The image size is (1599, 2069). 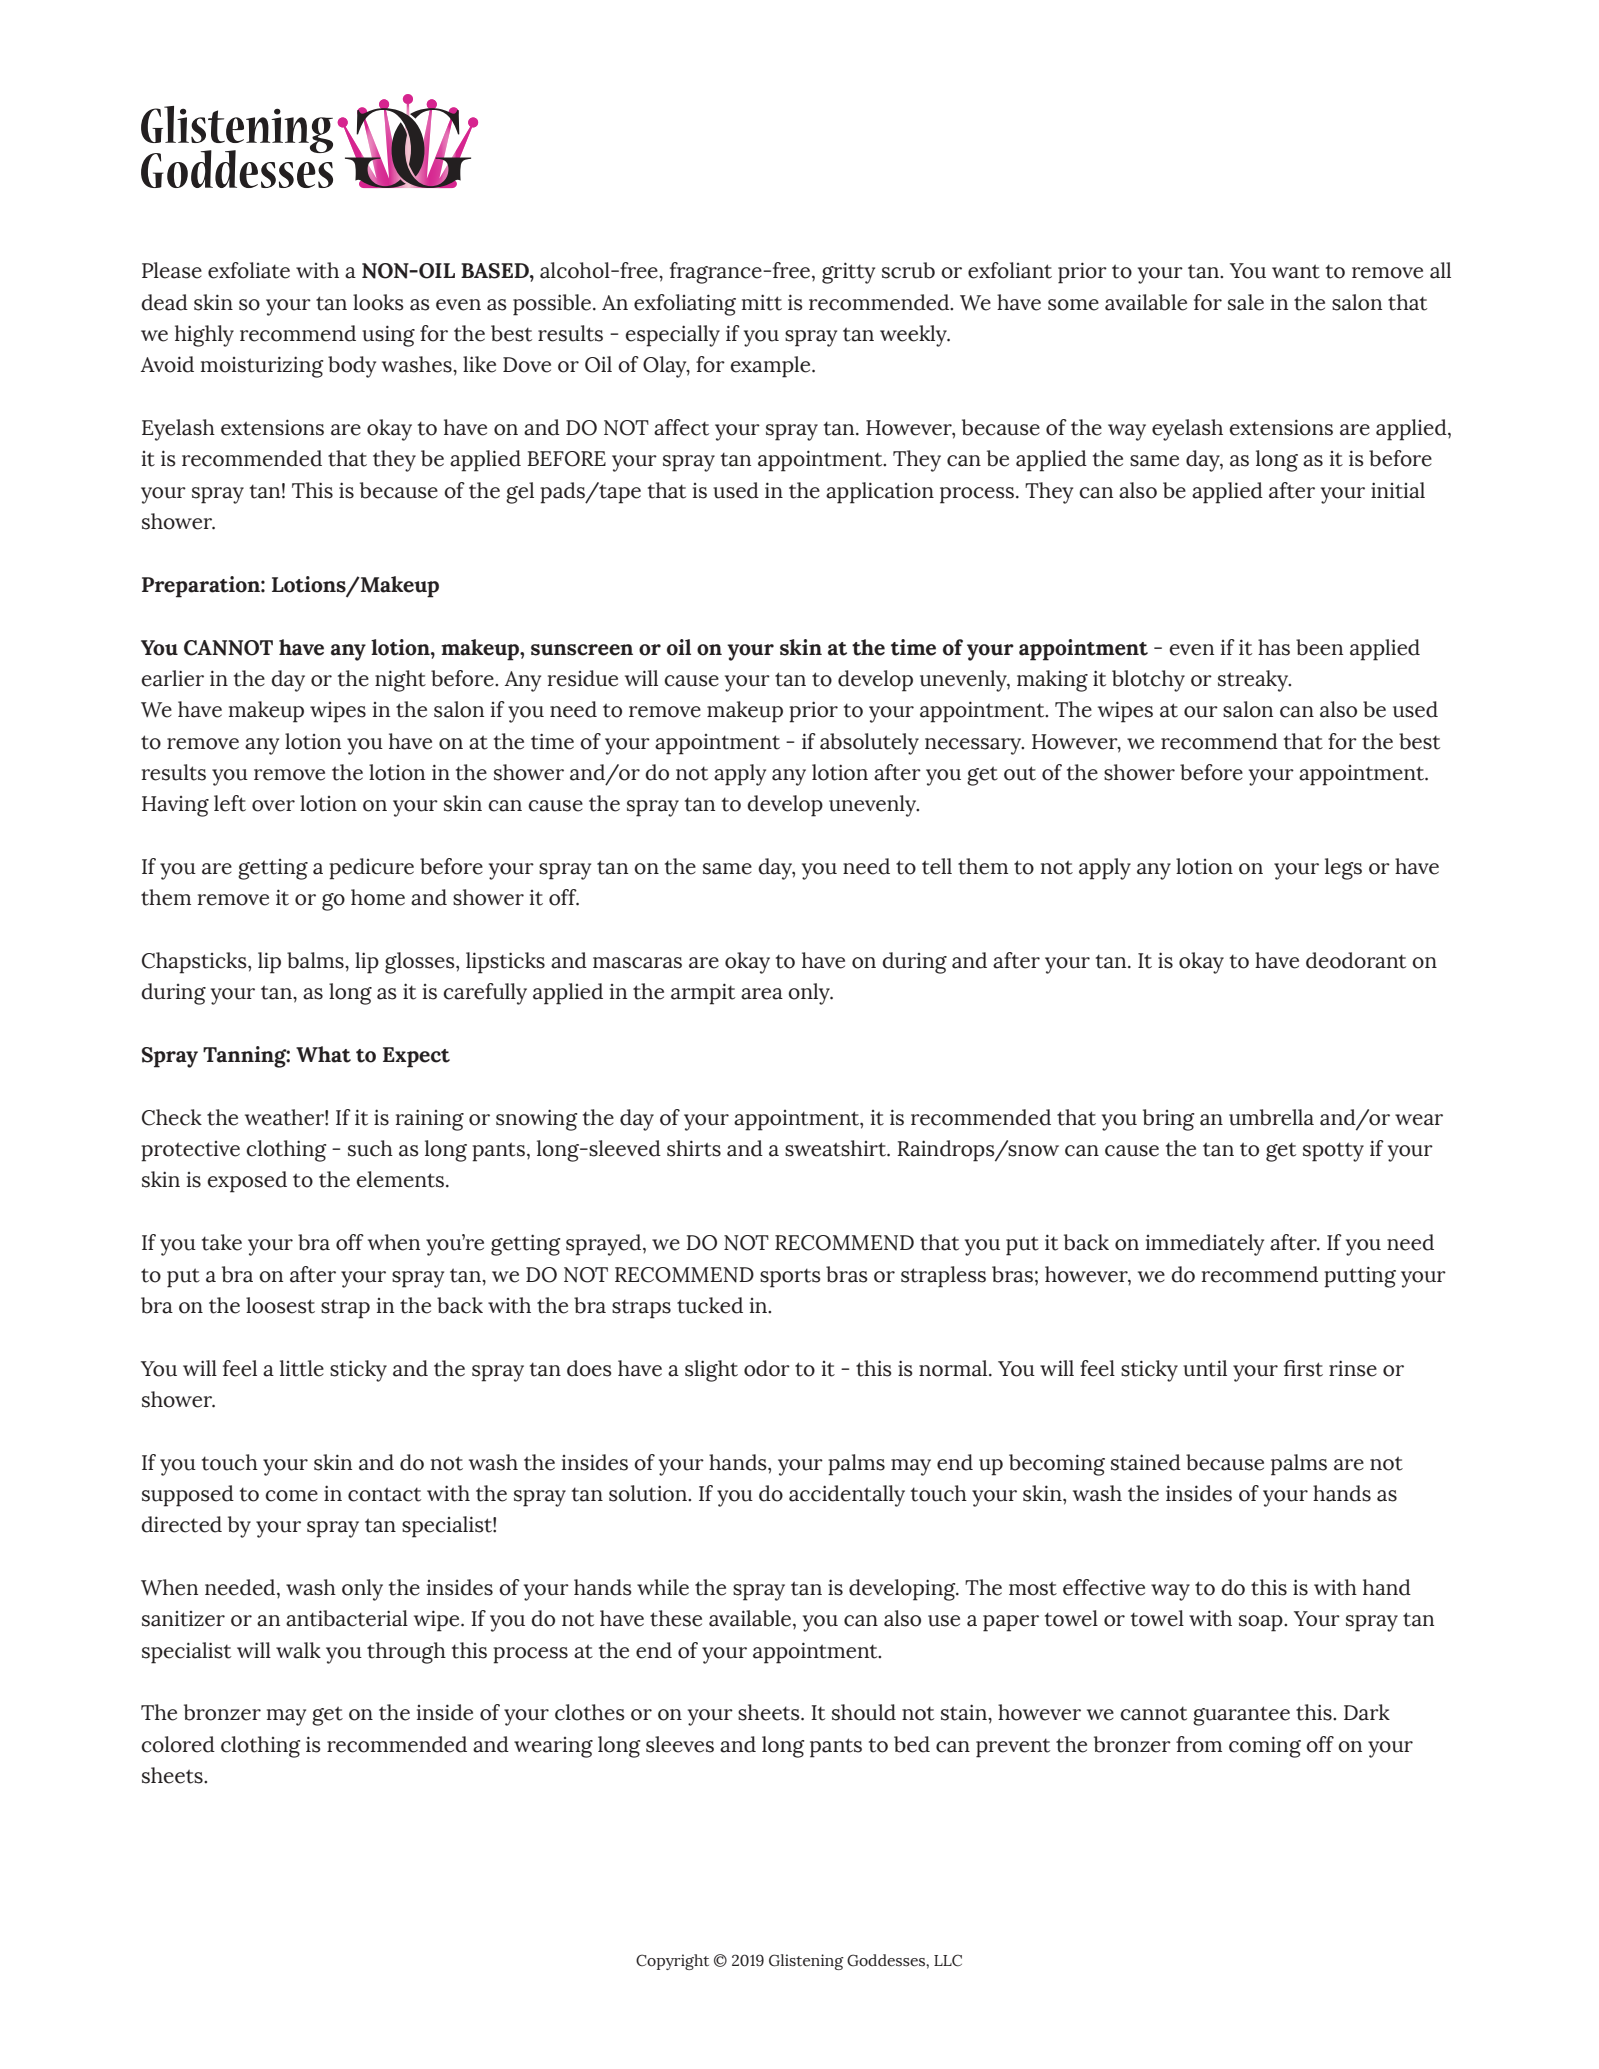 What do you see at coordinates (1246, 302) in the screenshot?
I see `sale` at bounding box center [1246, 302].
